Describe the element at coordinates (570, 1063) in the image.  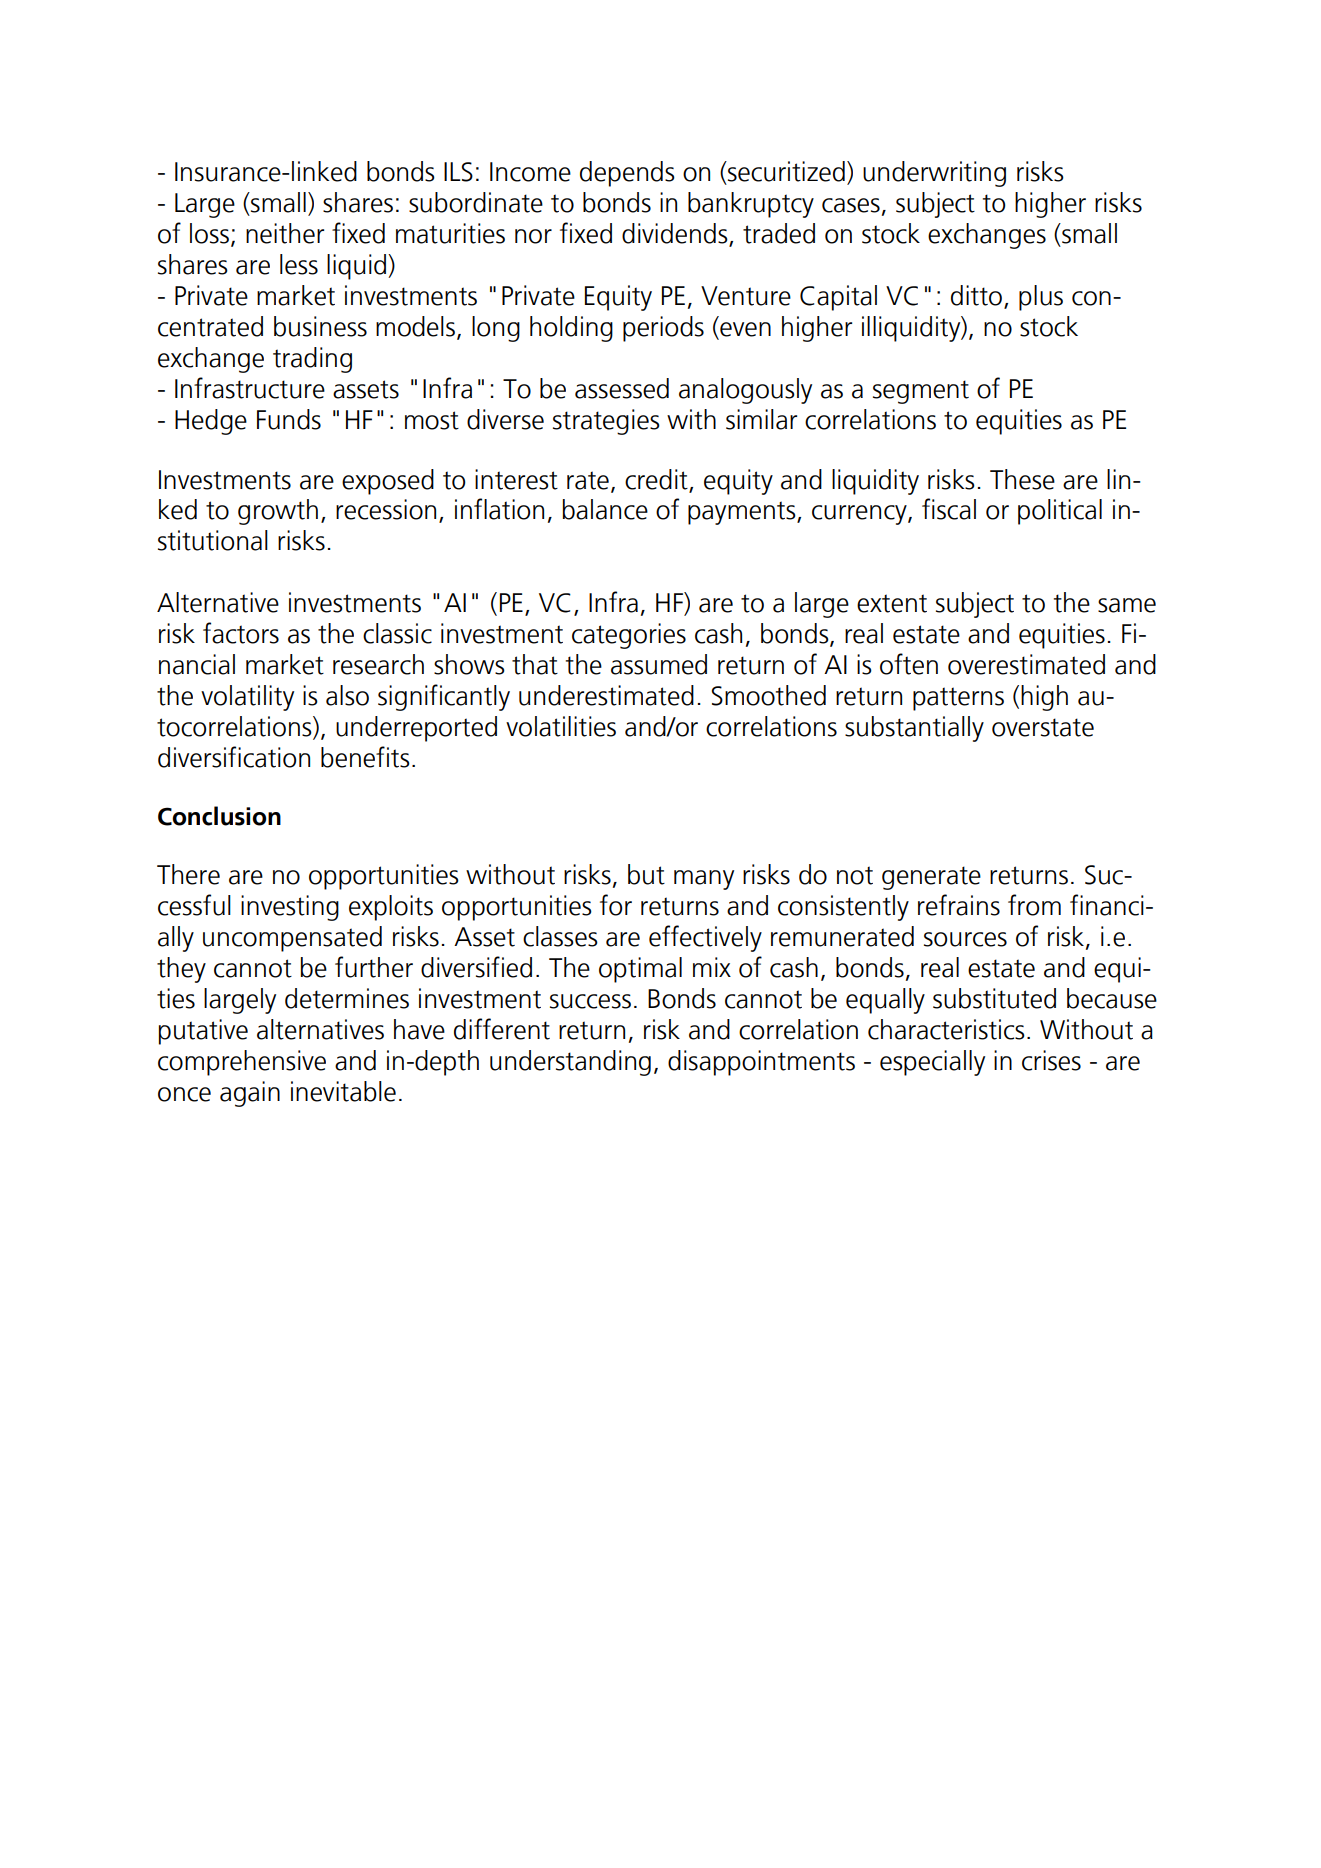
I see `understanding` at that location.
